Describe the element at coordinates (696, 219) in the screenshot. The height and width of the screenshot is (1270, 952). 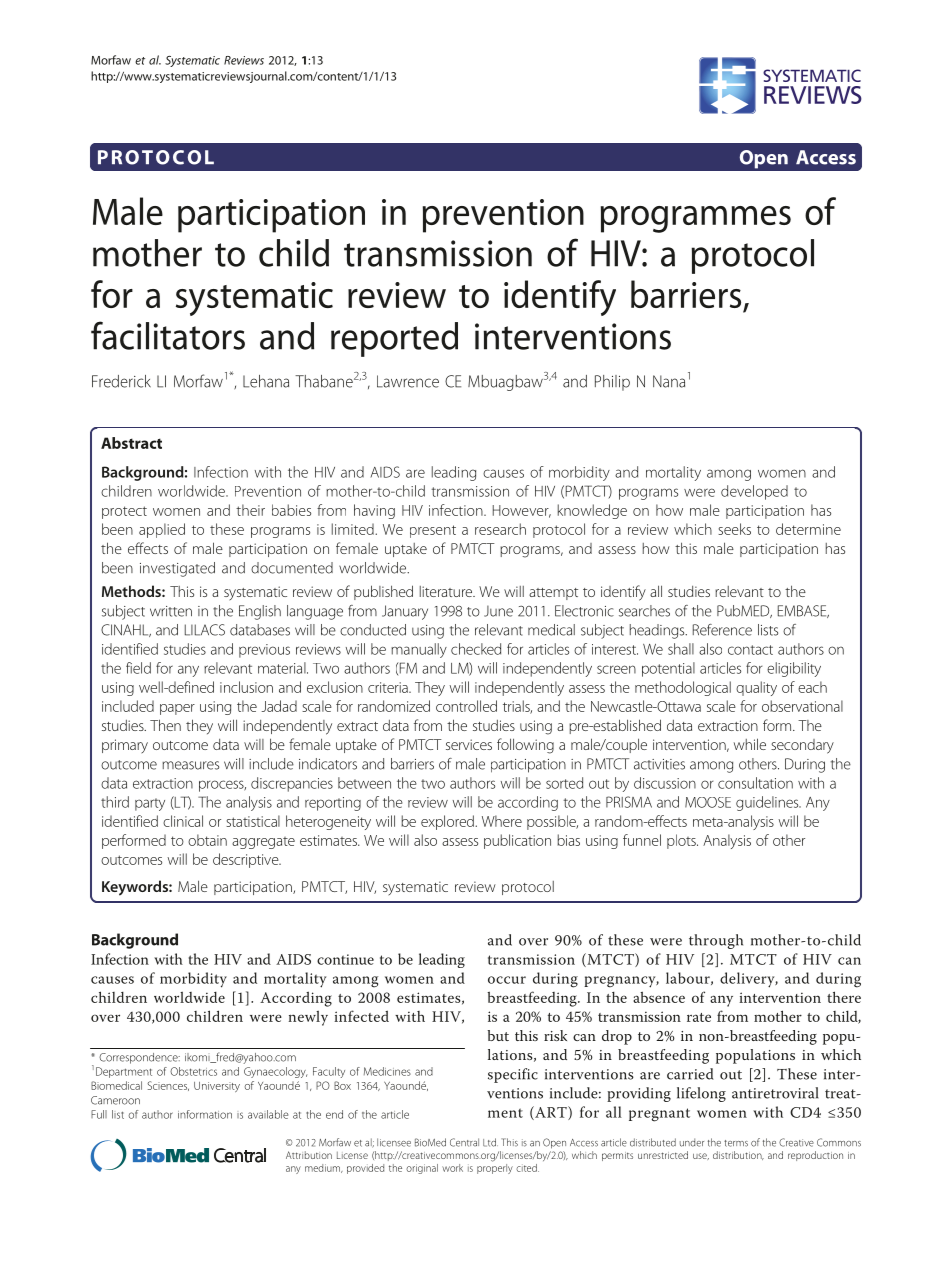
I see `programmes` at that location.
